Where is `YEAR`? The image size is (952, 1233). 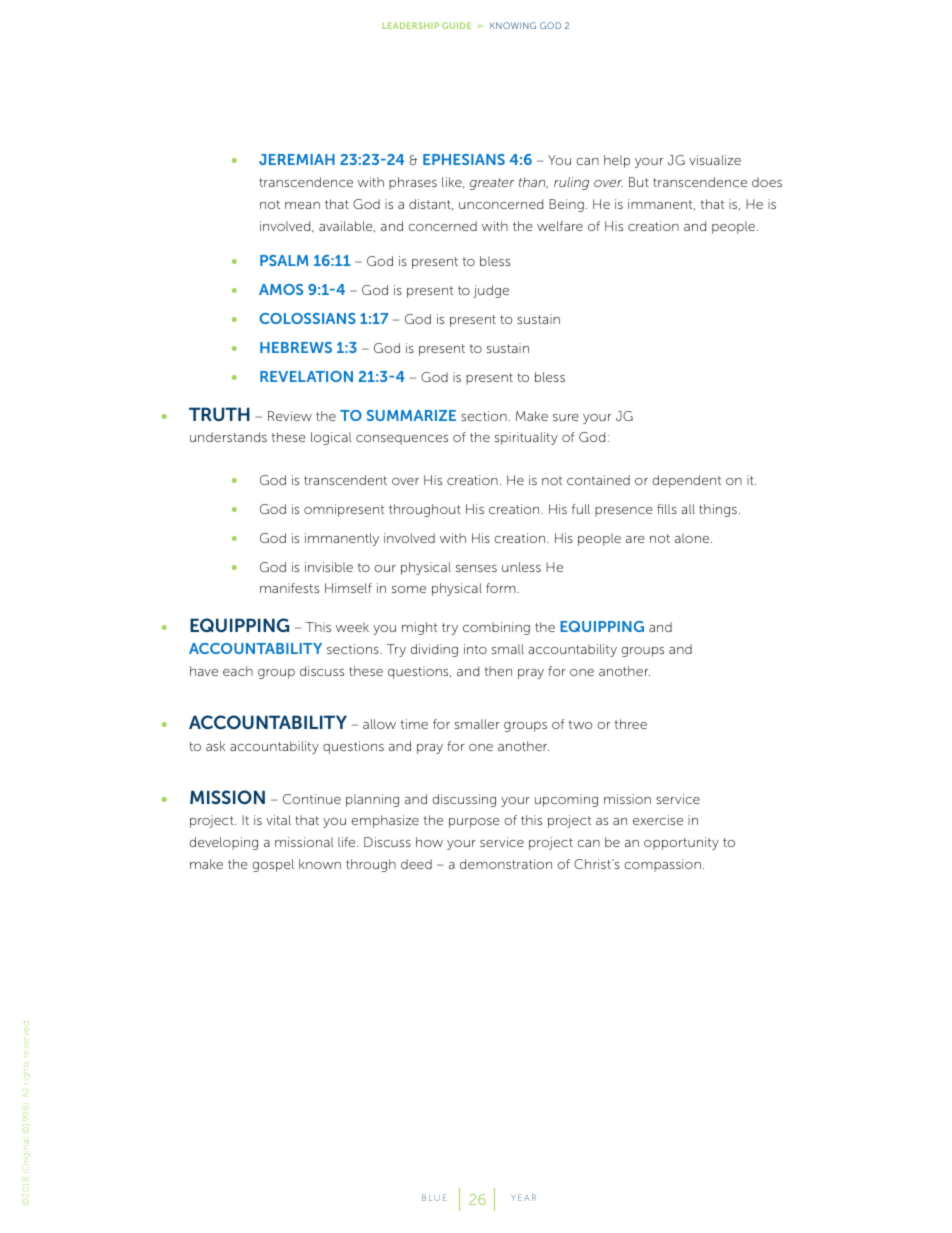
YEAR is located at coordinates (523, 1197).
